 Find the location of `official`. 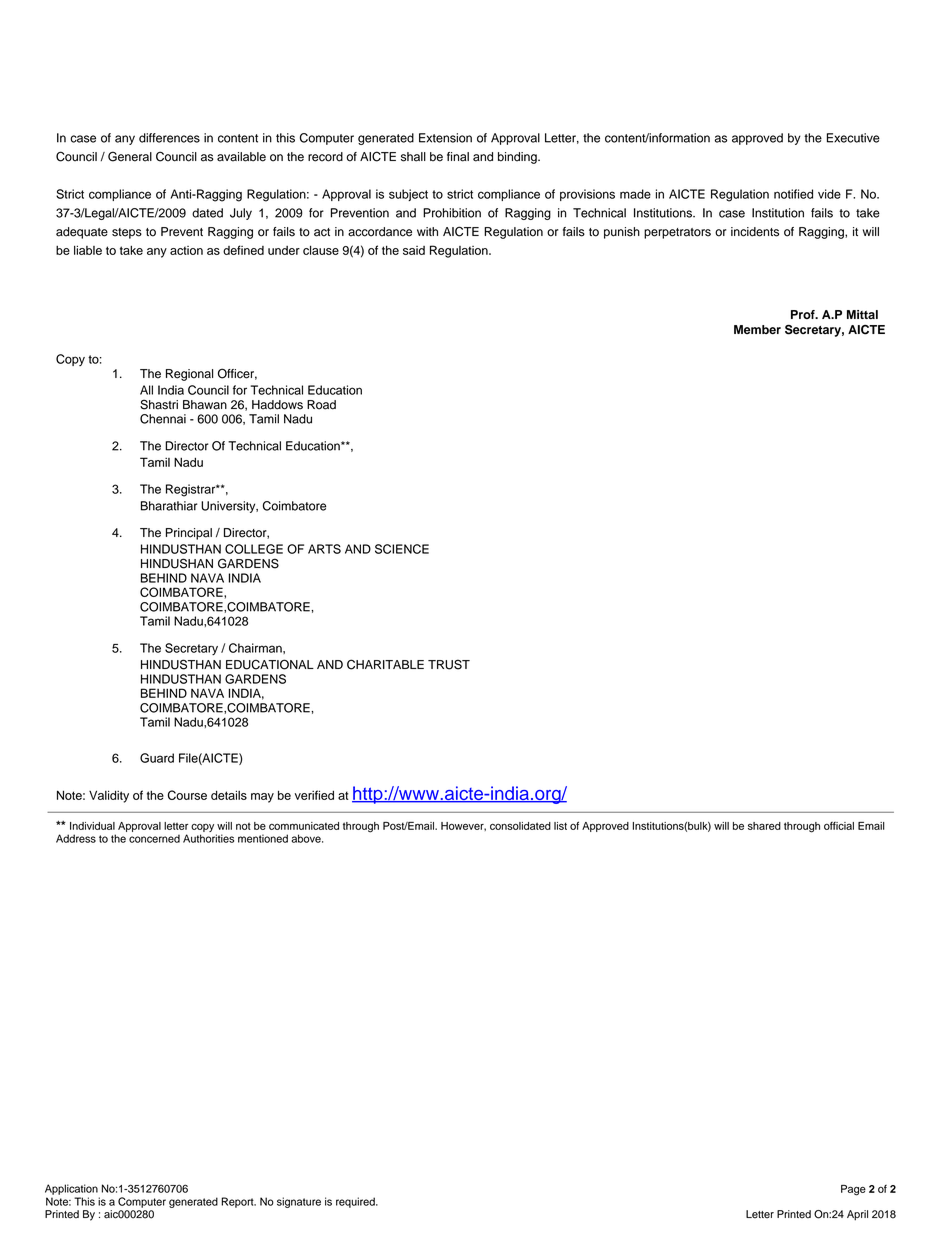

official is located at coordinates (839, 826).
